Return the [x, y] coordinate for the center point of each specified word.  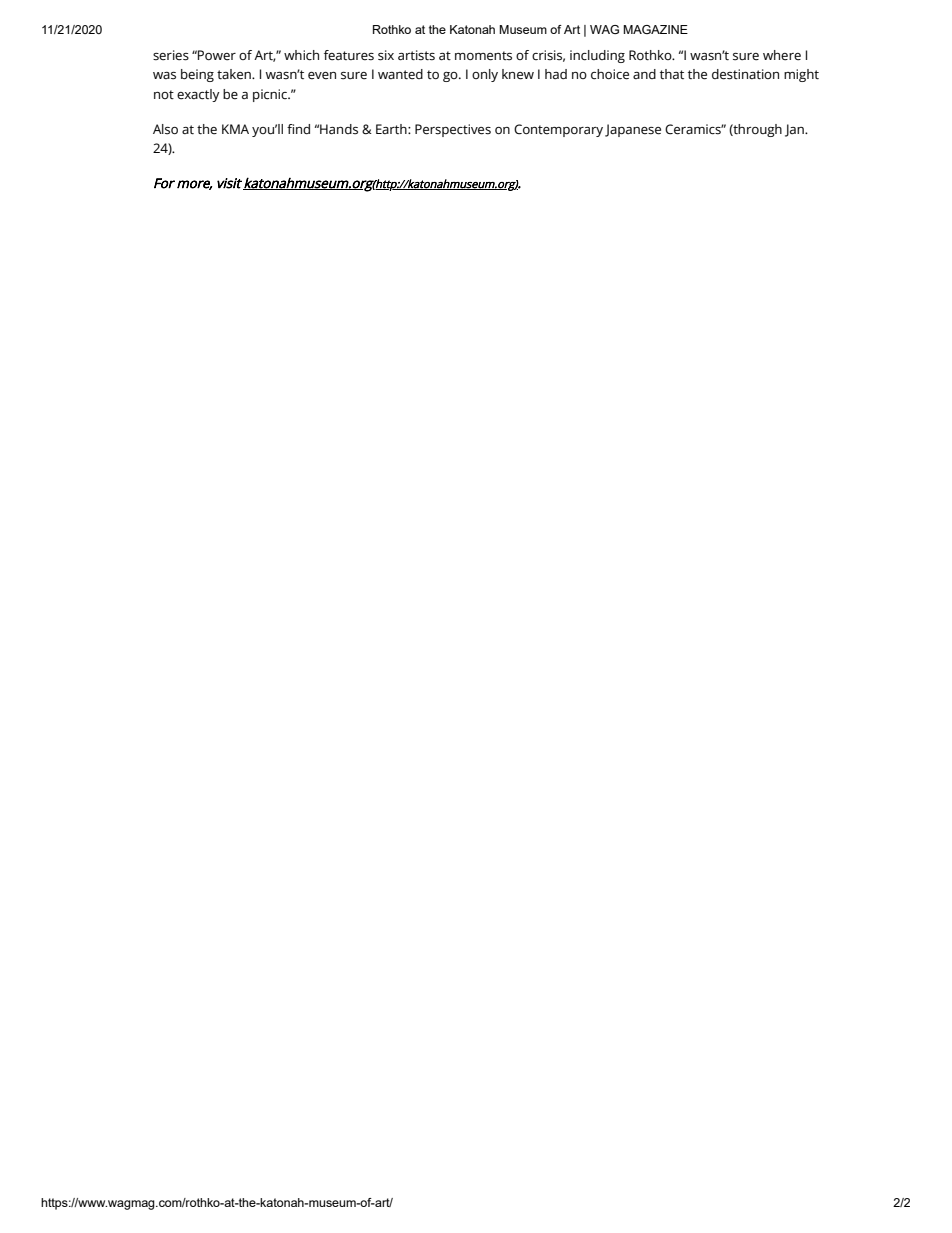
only [485, 75]
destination [745, 74]
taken [235, 74]
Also [165, 129]
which [301, 55]
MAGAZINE [655, 29]
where [782, 55]
